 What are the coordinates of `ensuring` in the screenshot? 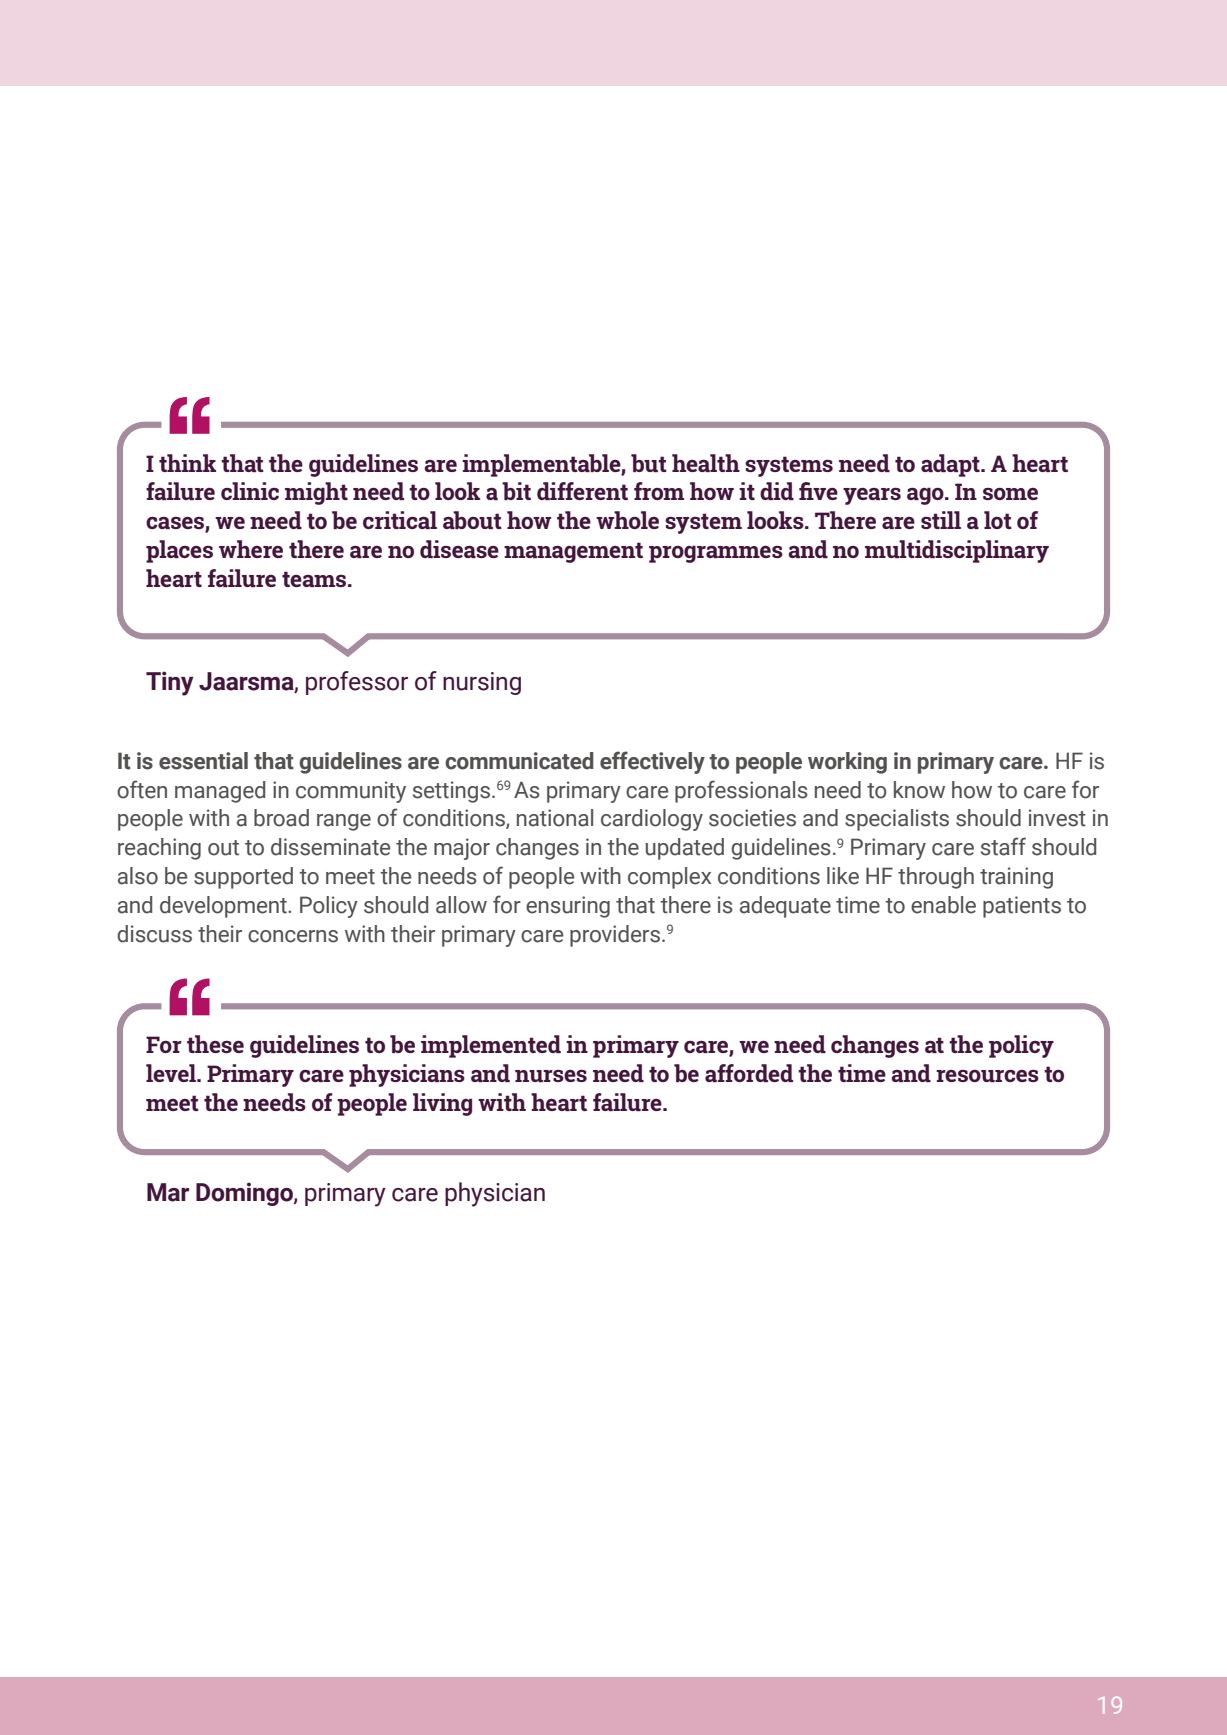 It's located at (568, 907).
